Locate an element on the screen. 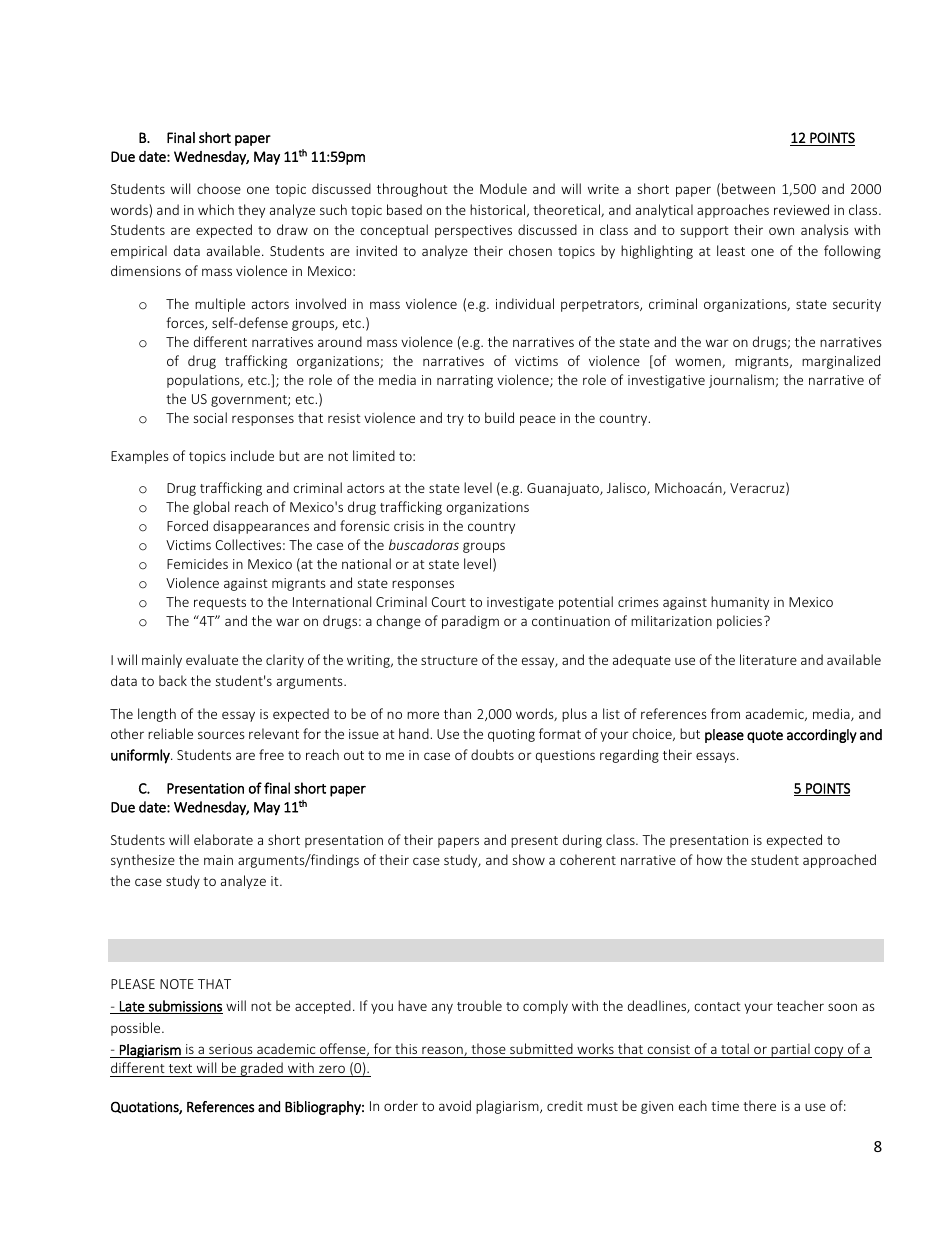 This screenshot has width=952, height=1233. perspectives is located at coordinates (473, 231).
